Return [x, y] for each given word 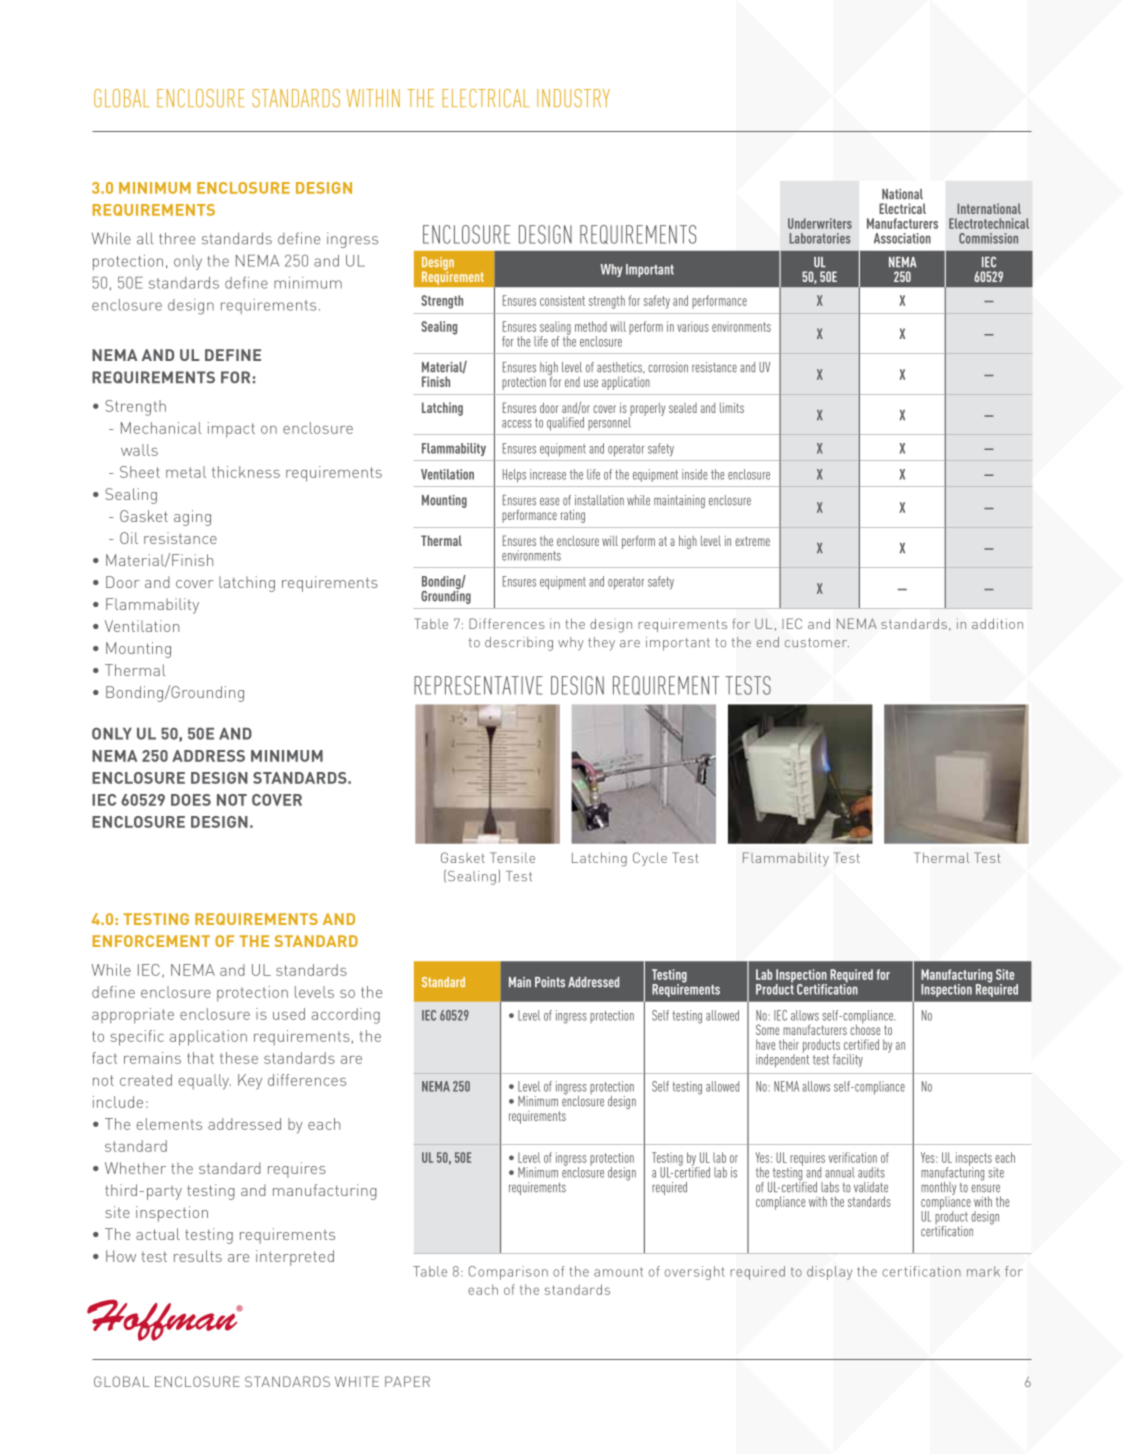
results [198, 1256]
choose [865, 1028]
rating [573, 516]
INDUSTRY [573, 98]
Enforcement [151, 941]
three [177, 238]
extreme [752, 541]
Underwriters [820, 223]
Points [550, 982]
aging [192, 518]
